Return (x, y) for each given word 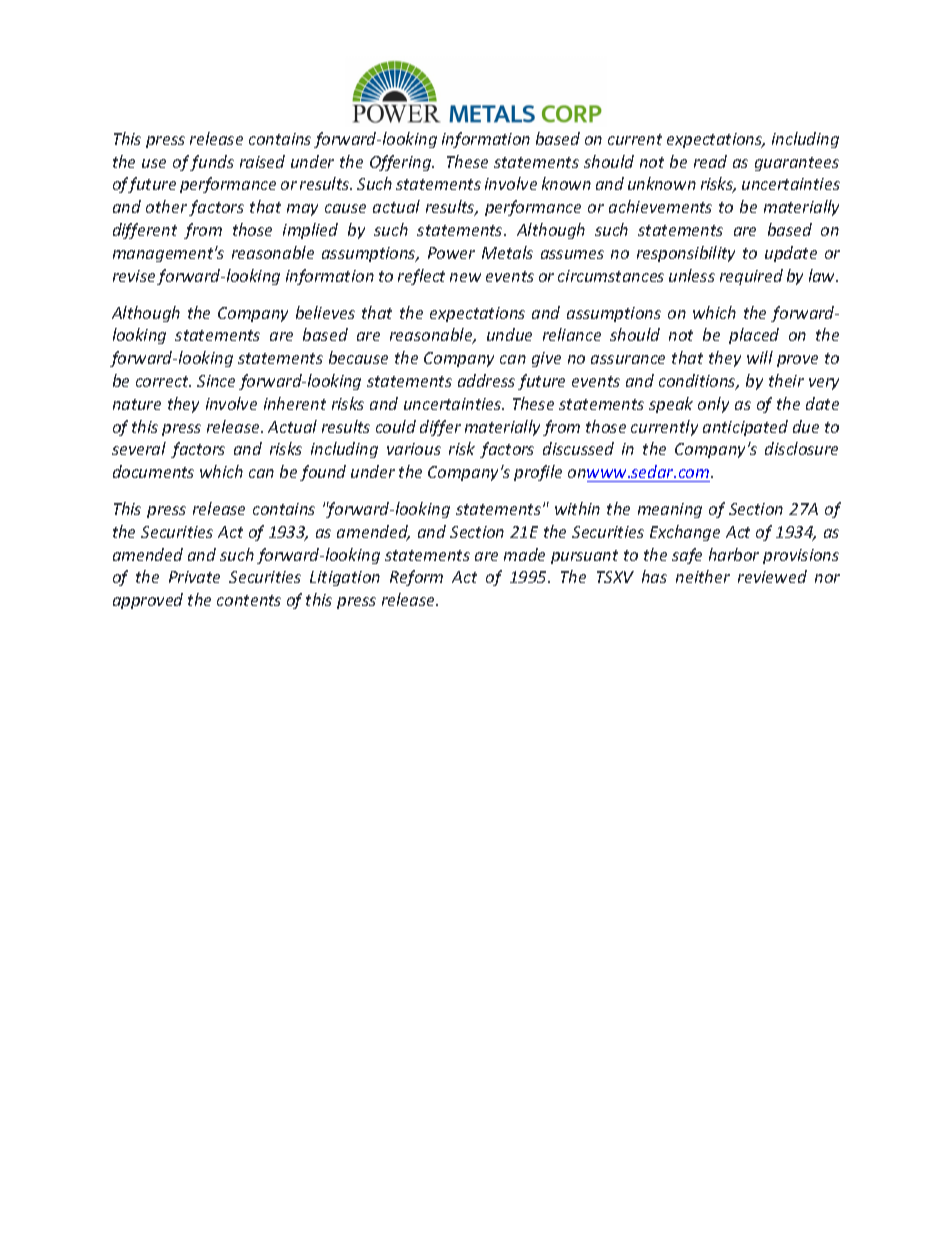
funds (212, 163)
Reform (416, 578)
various (414, 449)
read (710, 161)
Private (194, 577)
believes (325, 312)
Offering (402, 163)
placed (754, 336)
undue (509, 334)
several (139, 448)
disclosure (801, 448)
